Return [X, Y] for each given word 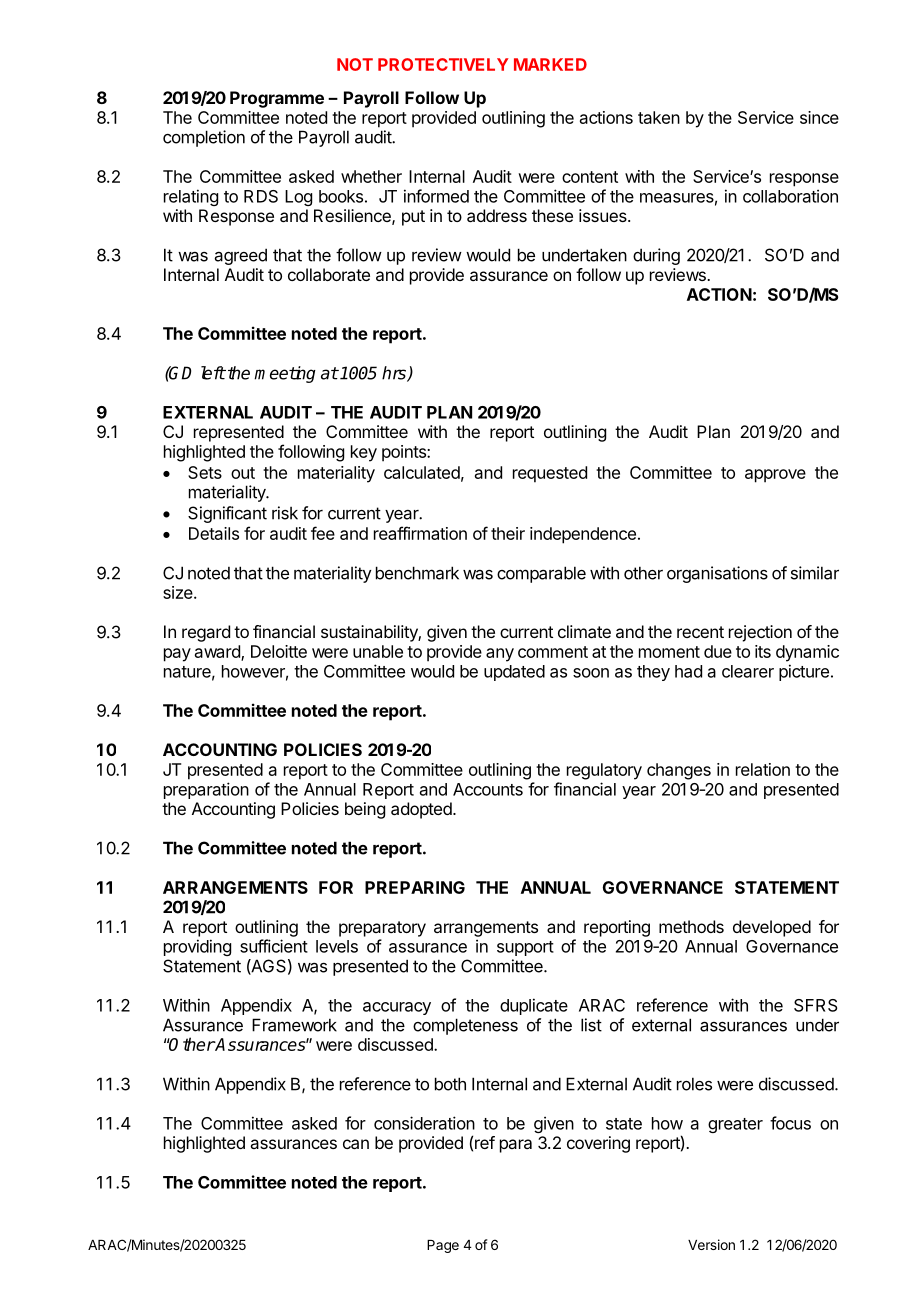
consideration [424, 1123]
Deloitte [279, 651]
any [500, 655]
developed [772, 928]
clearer [748, 671]
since [819, 117]
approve [775, 476]
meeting [285, 374]
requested [550, 474]
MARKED [550, 64]
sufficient [274, 946]
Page [443, 1246]
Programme [277, 99]
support [525, 948]
